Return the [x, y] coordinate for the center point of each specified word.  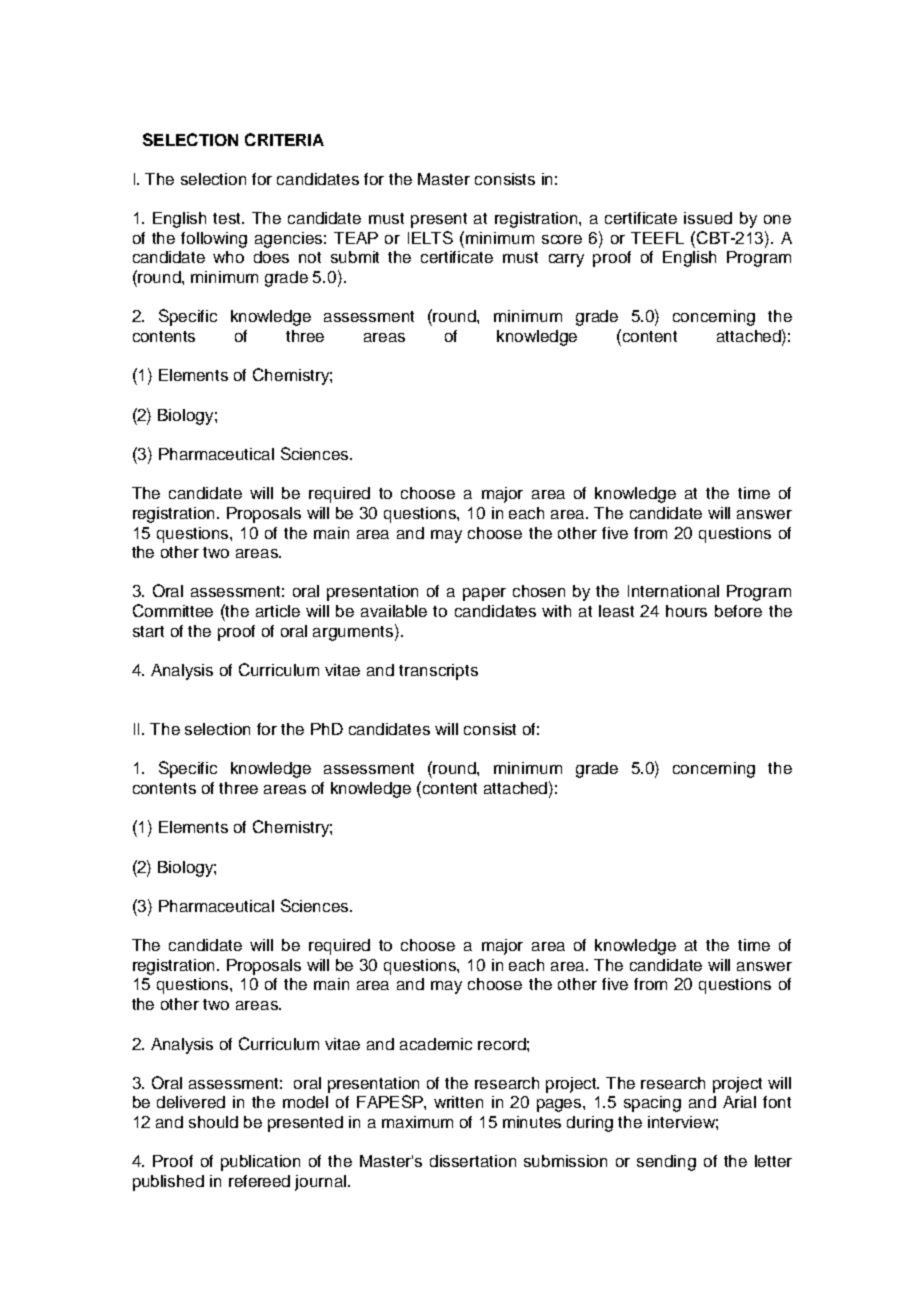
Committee [173, 610]
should [213, 1122]
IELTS [430, 237]
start [148, 631]
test [228, 218]
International [673, 591]
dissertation [473, 1161]
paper [484, 594]
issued [708, 218]
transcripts [438, 672]
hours [686, 611]
